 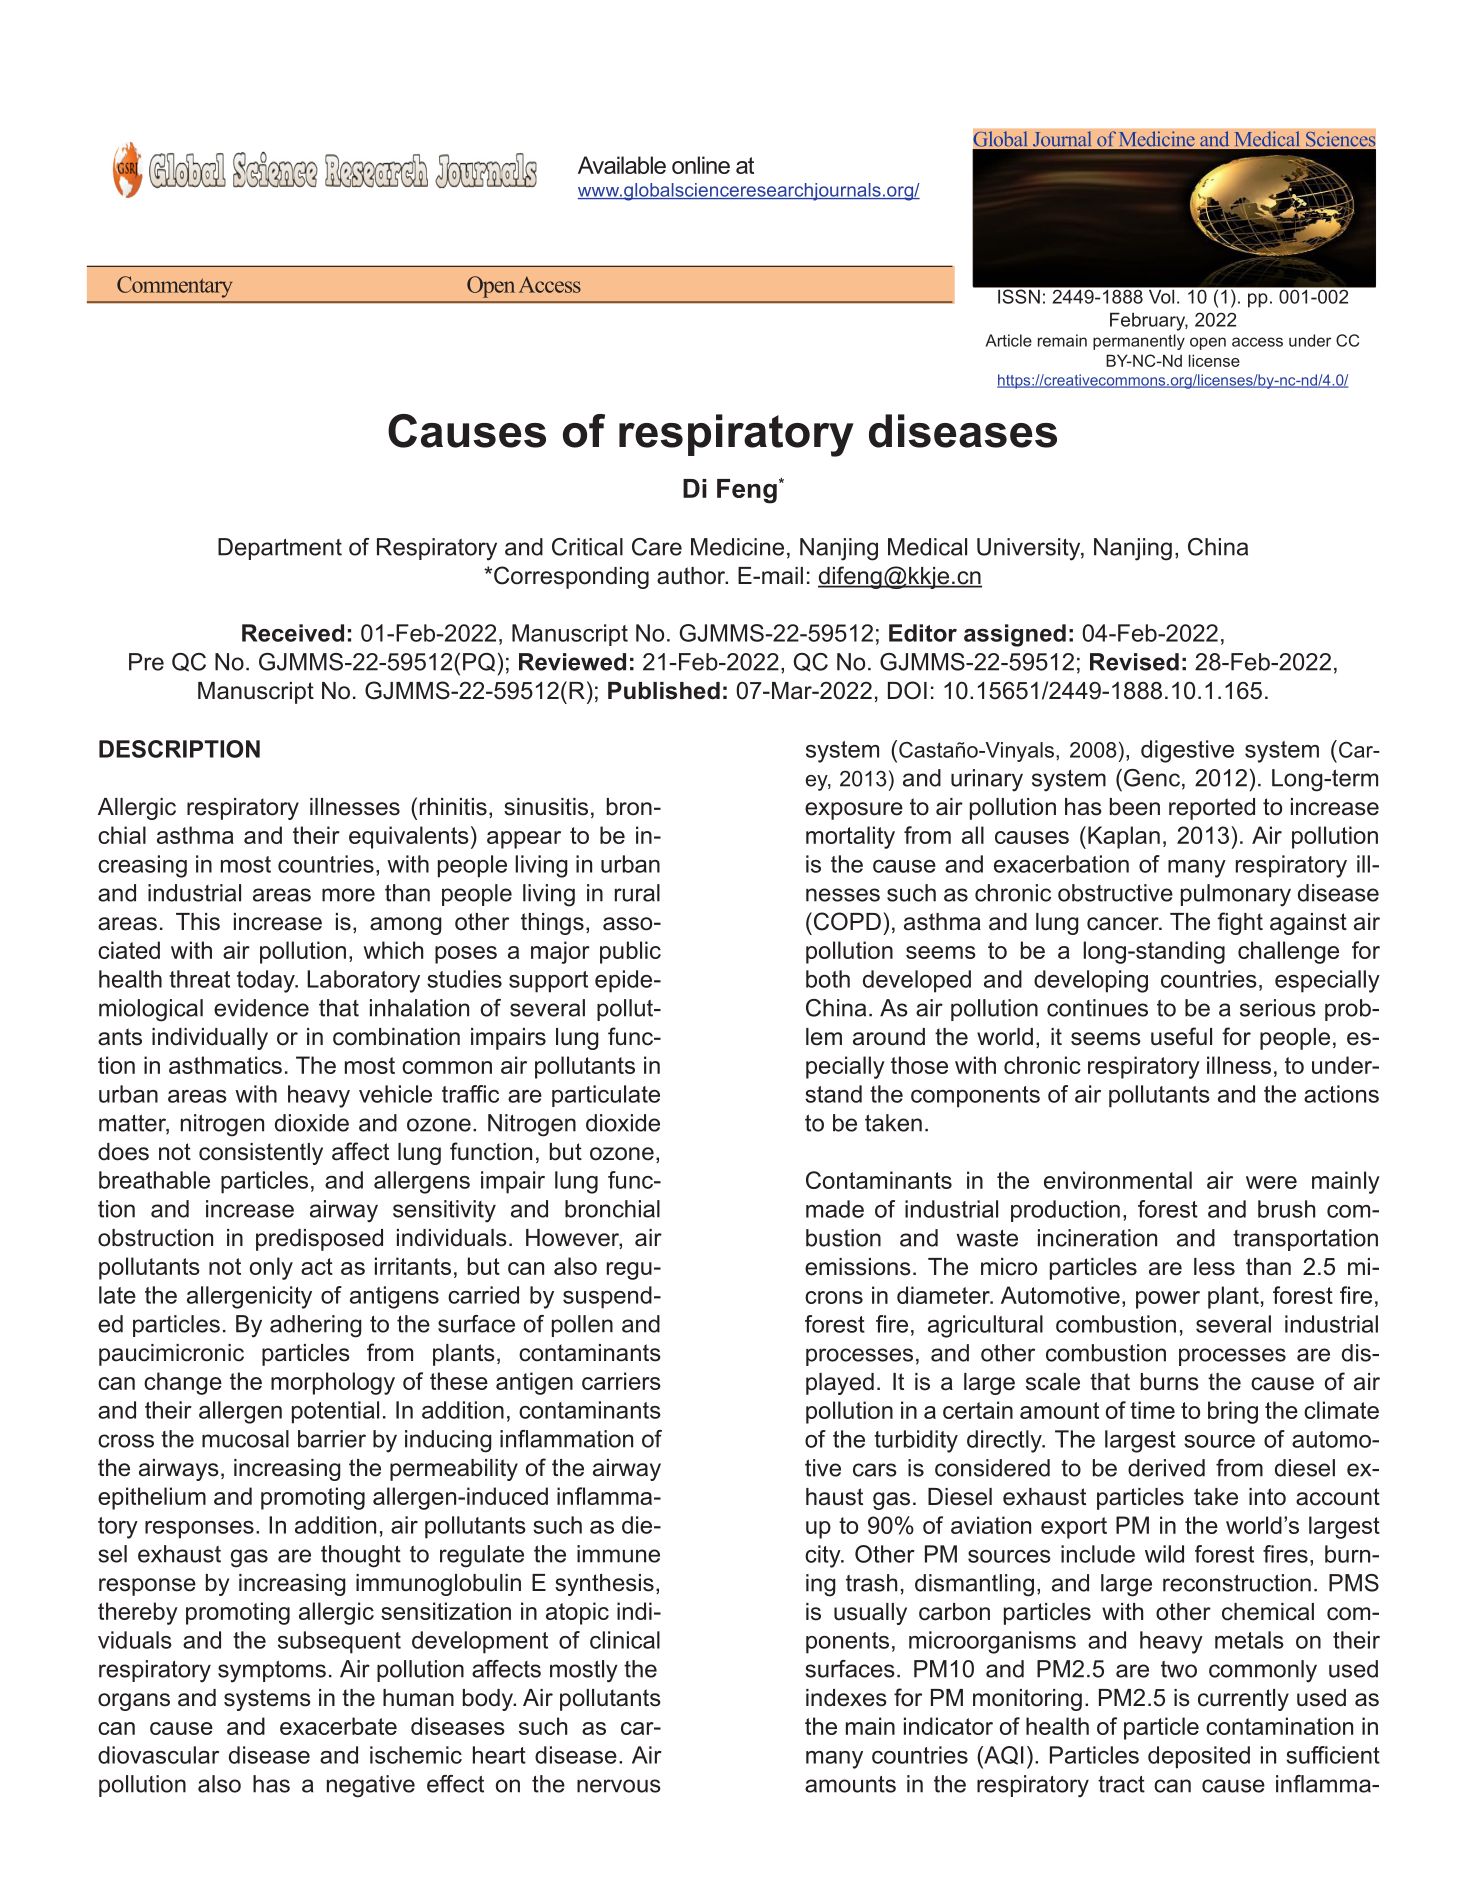 I want to click on Commentary, so click(x=174, y=287).
